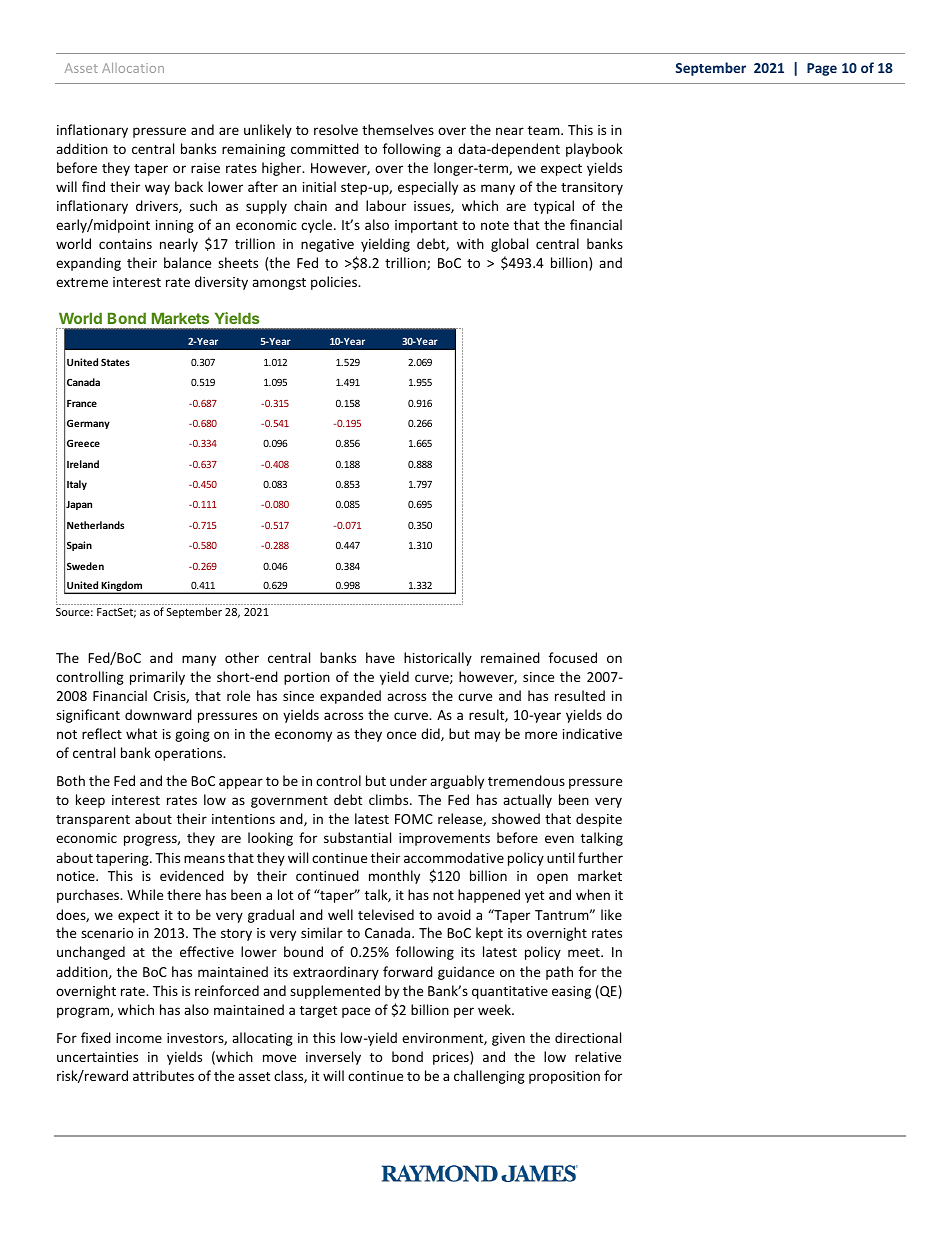  I want to click on focused, so click(573, 657).
